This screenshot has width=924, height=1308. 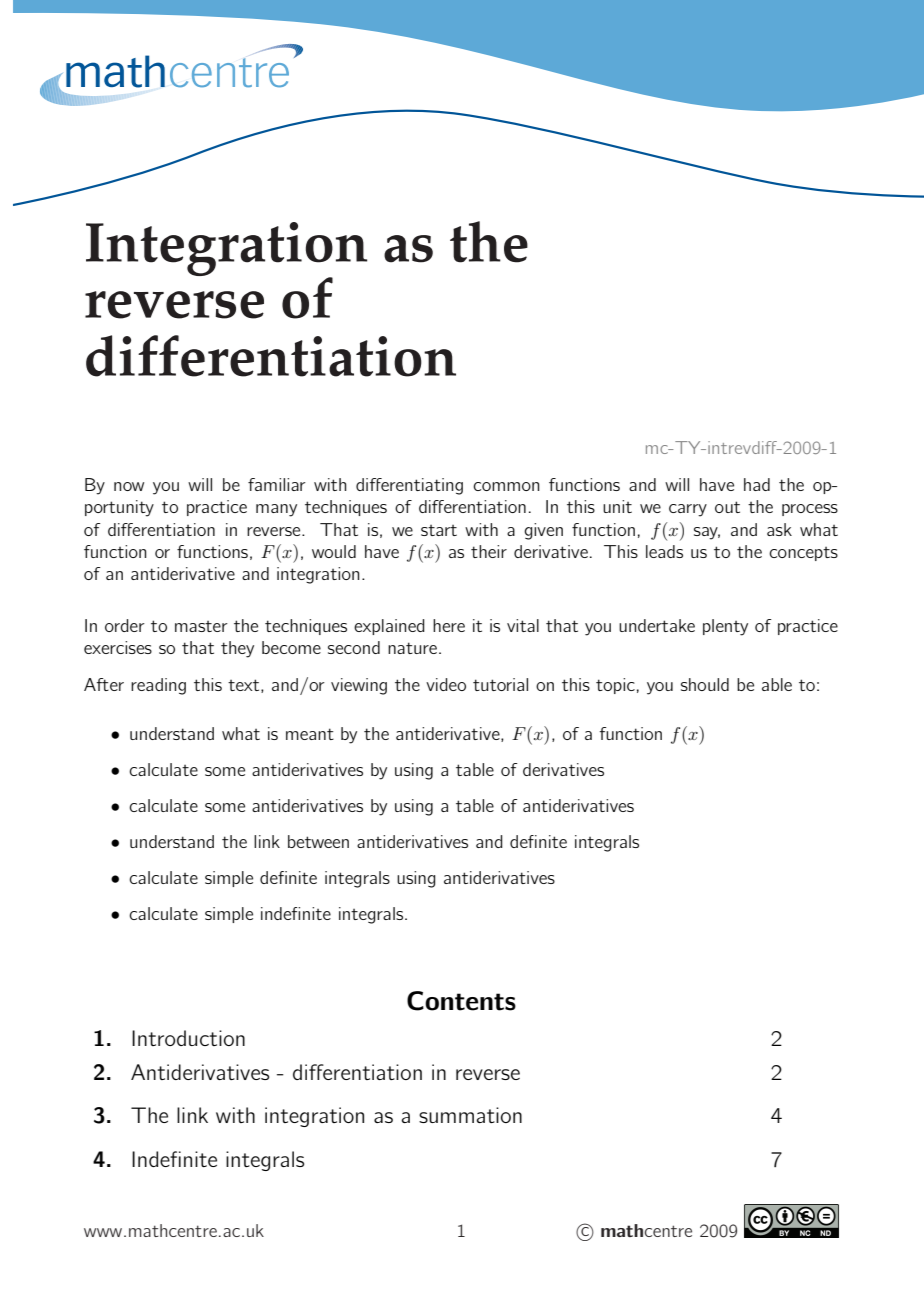 What do you see at coordinates (705, 684) in the screenshot?
I see `should` at bounding box center [705, 684].
